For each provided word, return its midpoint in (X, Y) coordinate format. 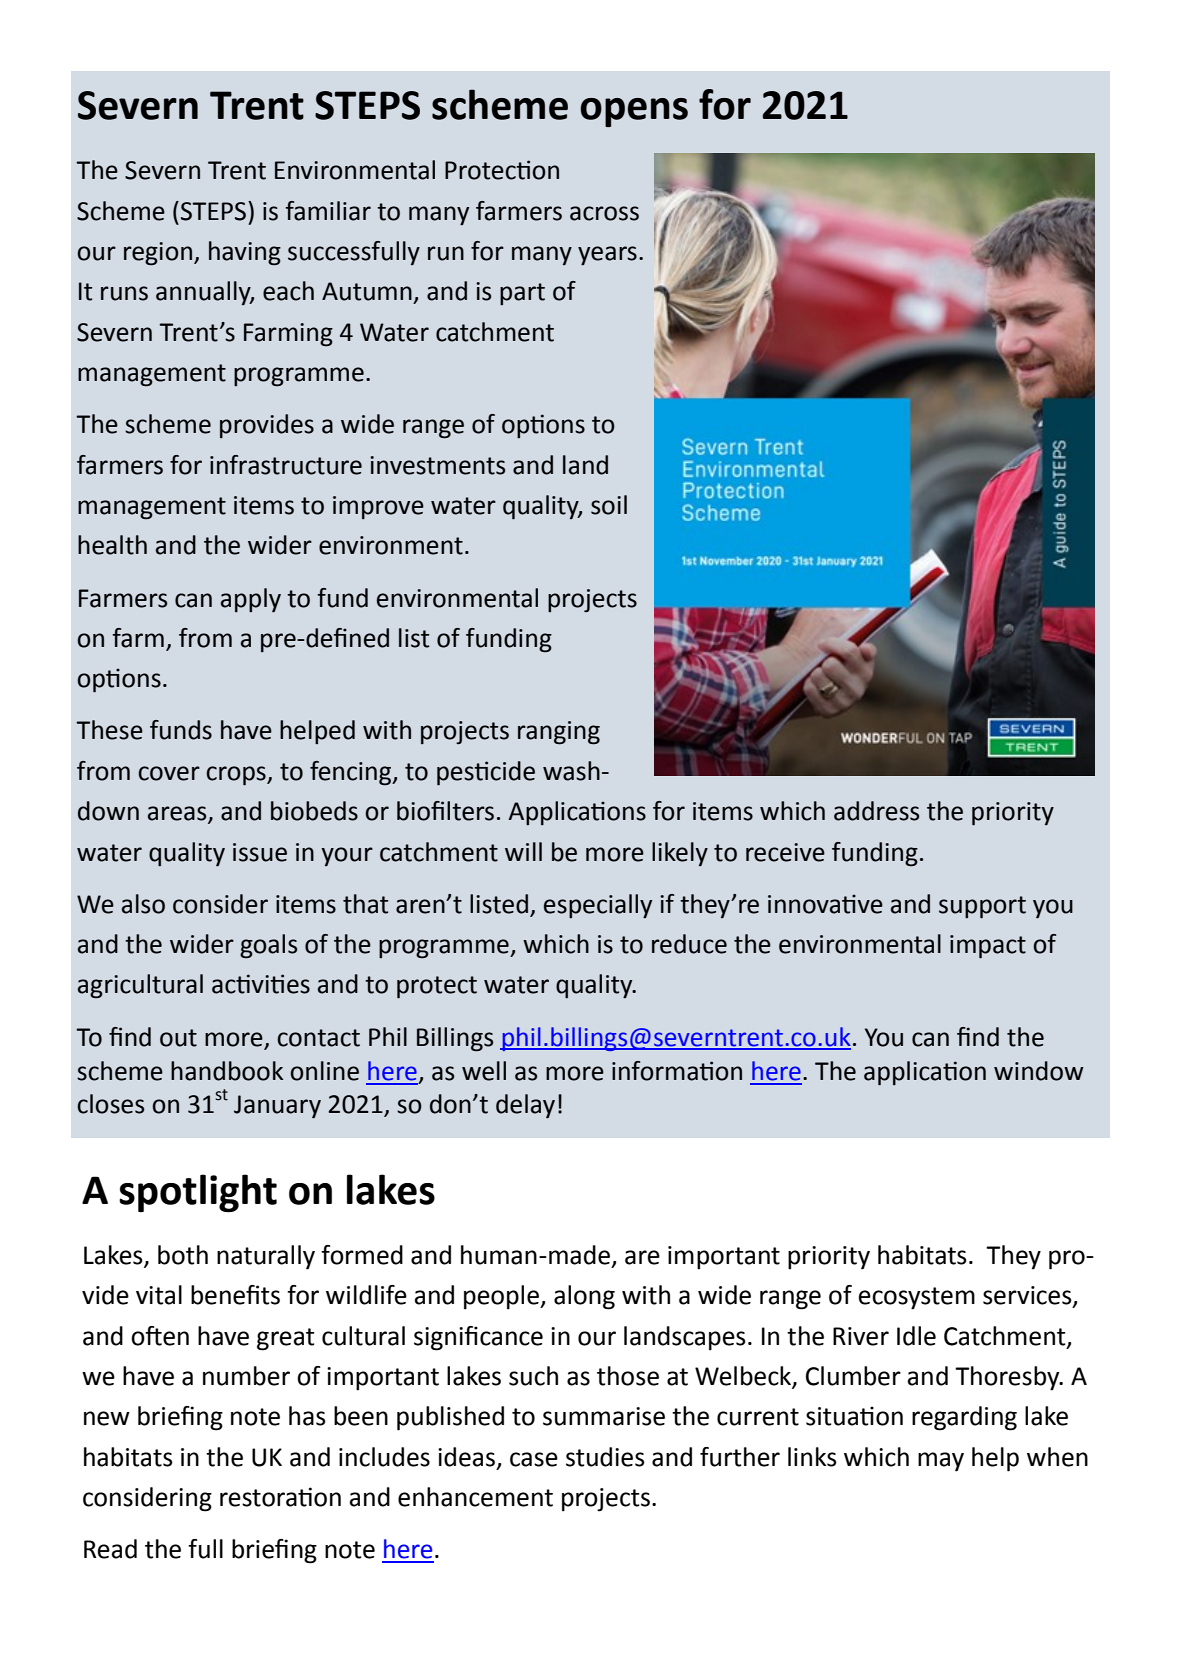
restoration (280, 1497)
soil (609, 505)
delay (525, 1106)
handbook (227, 1071)
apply (251, 600)
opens (634, 112)
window (1039, 1071)
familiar (328, 211)
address (876, 811)
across (604, 213)
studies (605, 1457)
